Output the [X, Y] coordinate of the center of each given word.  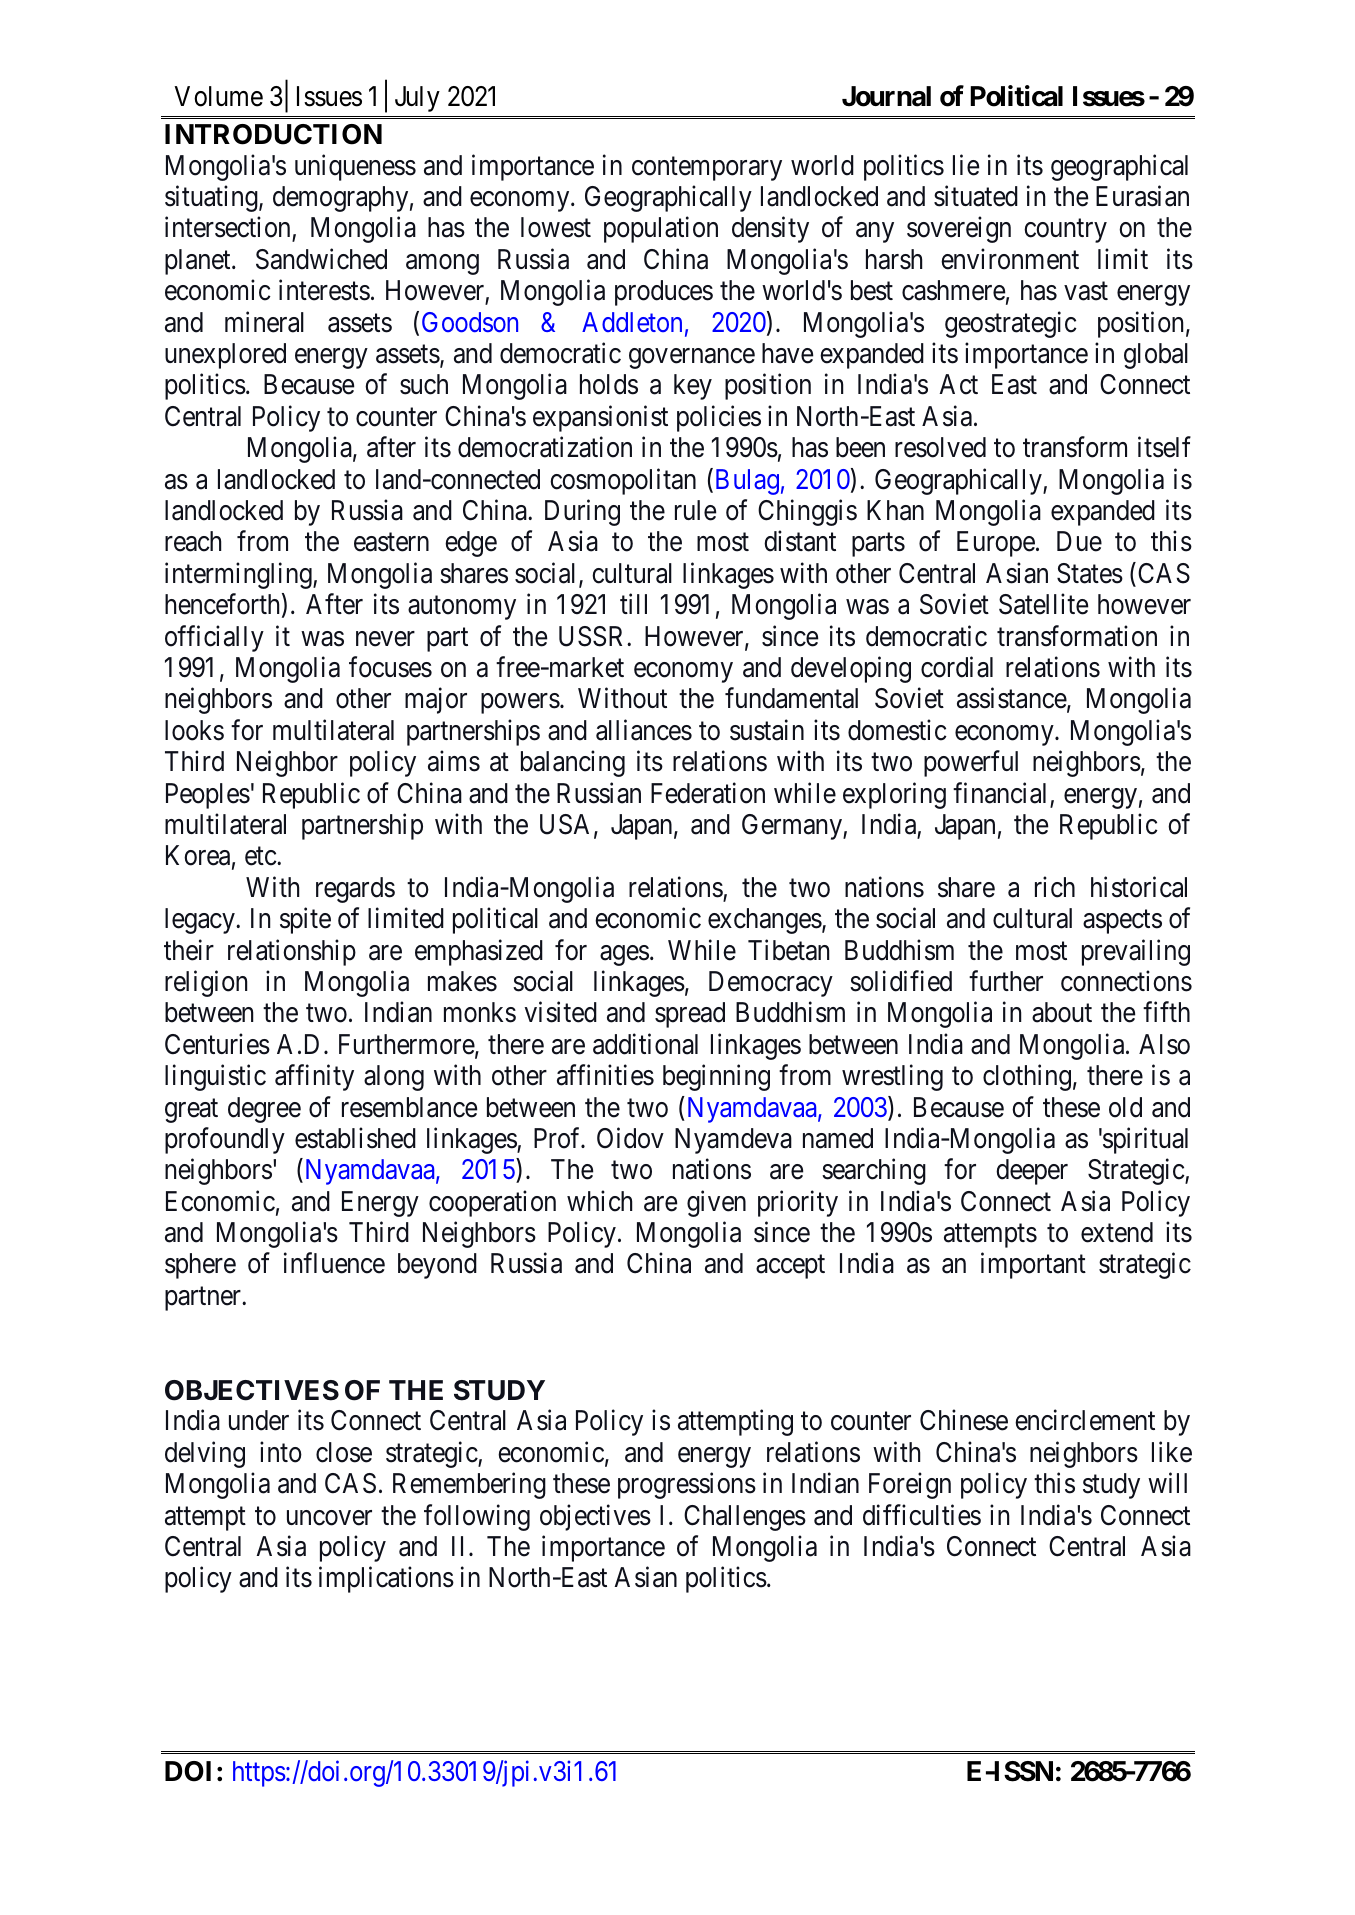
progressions [687, 1486]
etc [261, 857]
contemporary [707, 169]
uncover [329, 1518]
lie [966, 165]
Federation [708, 793]
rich [1055, 887]
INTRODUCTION [273, 134]
